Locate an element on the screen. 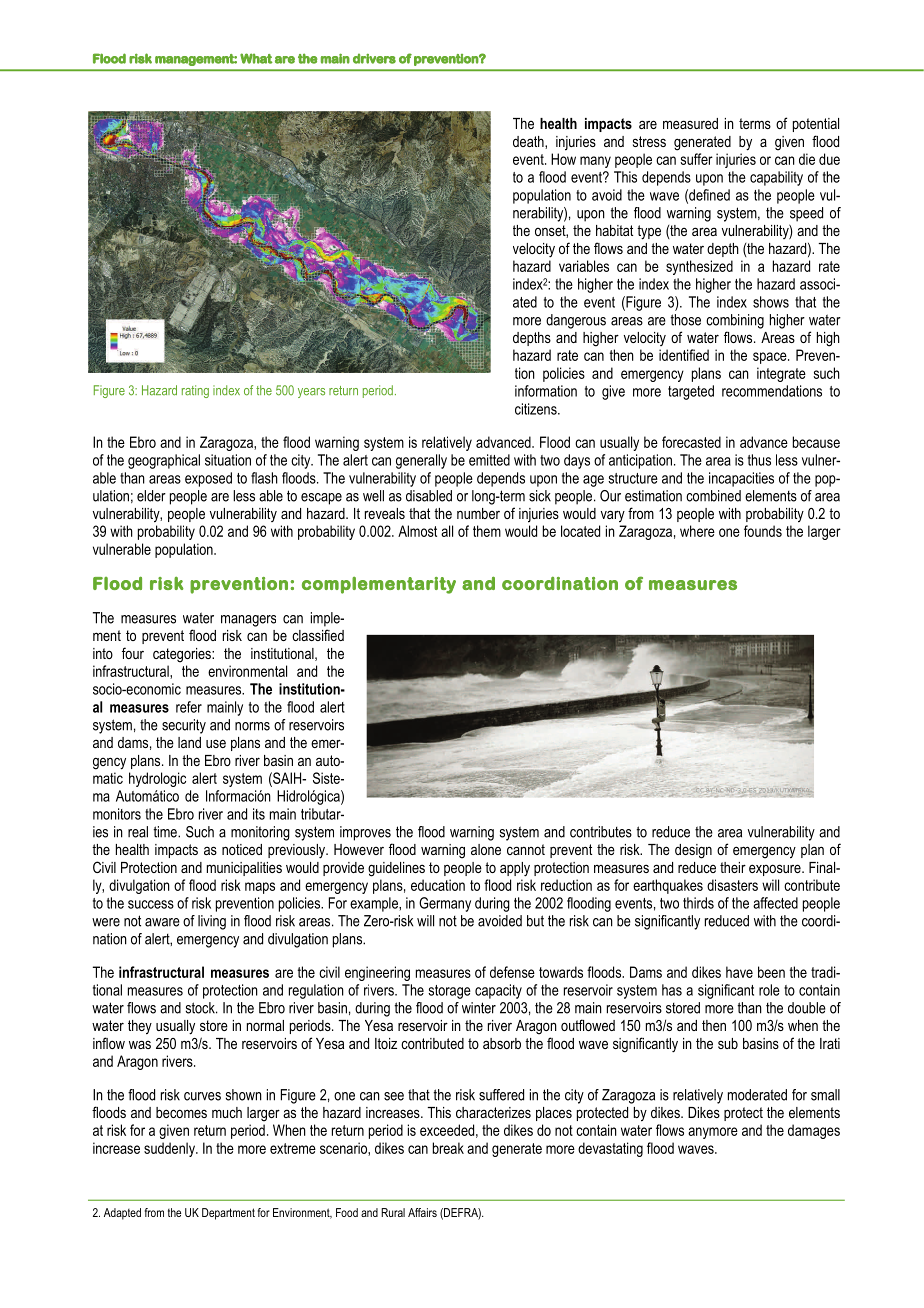 This screenshot has width=924, height=1308. suddenly is located at coordinates (170, 1149).
